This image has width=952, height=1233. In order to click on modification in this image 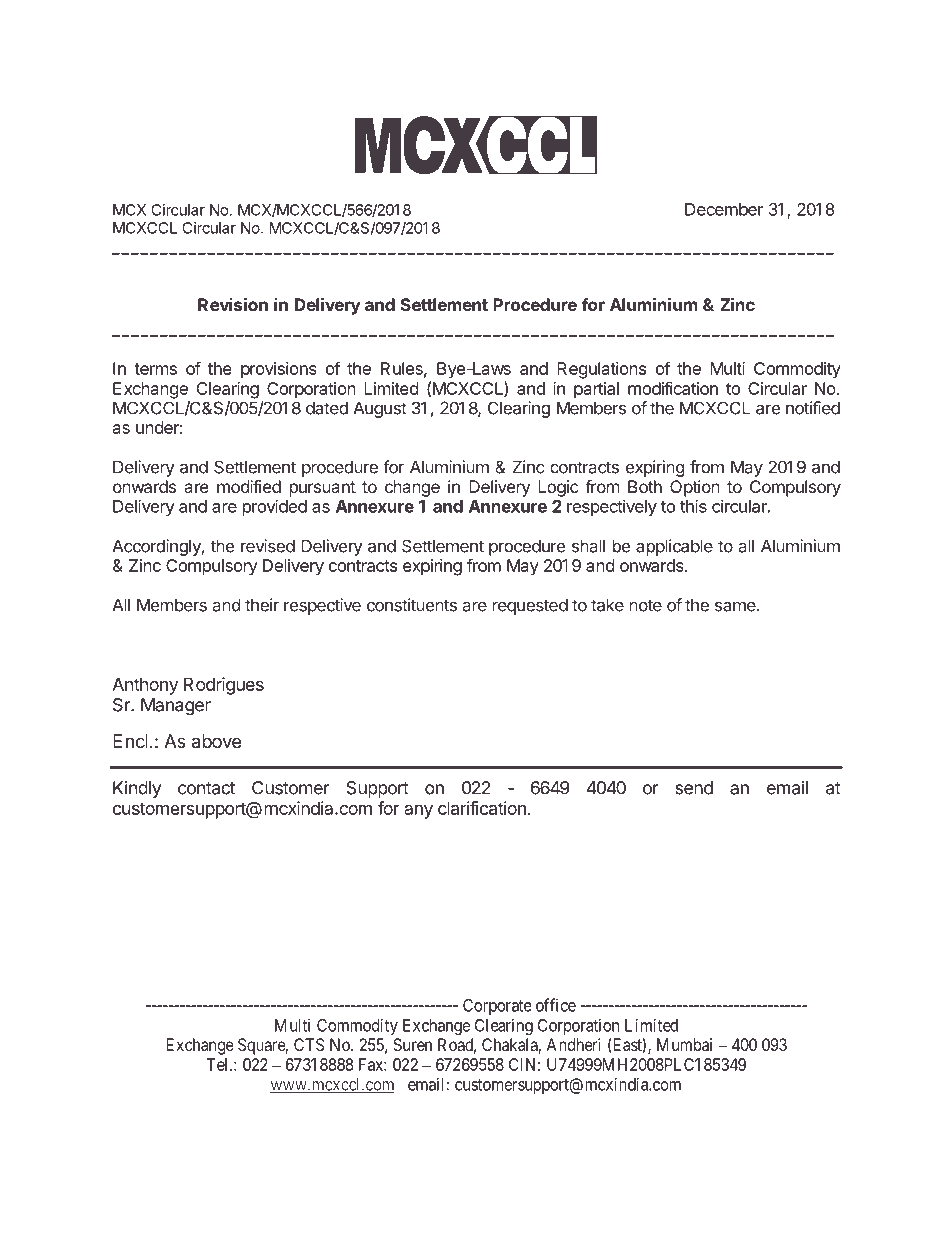, I will do `click(673, 388)`.
